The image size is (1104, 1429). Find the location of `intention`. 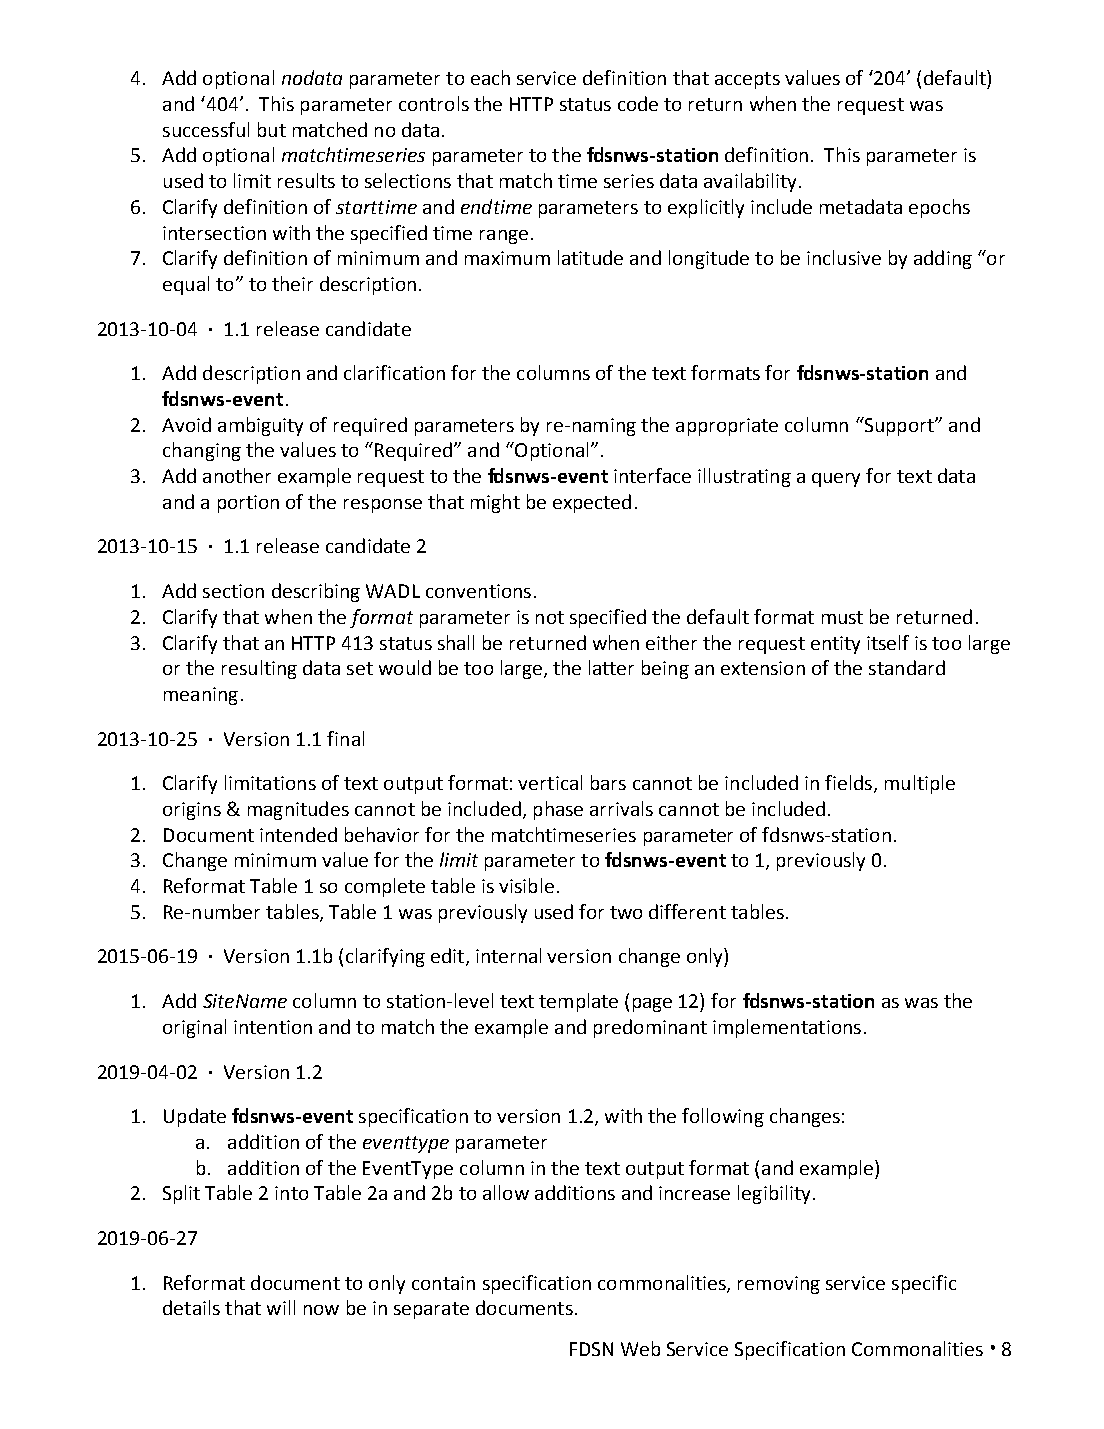

intention is located at coordinates (273, 1027).
